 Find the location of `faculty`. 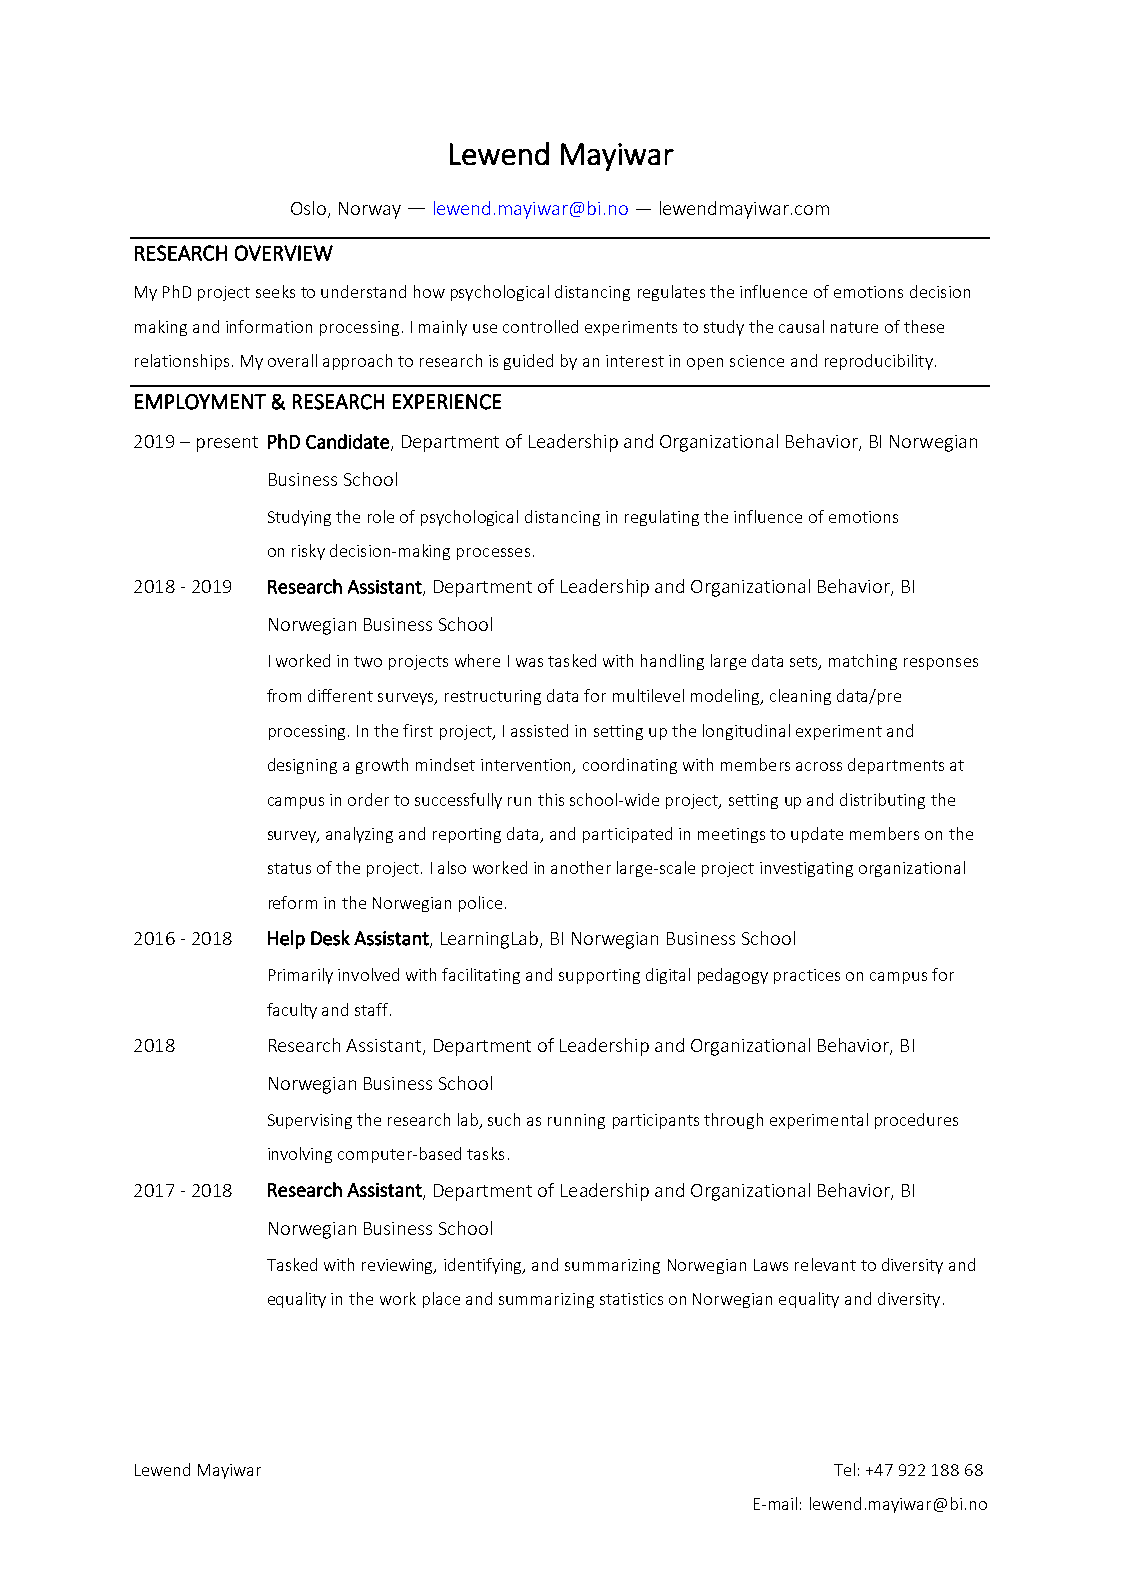

faculty is located at coordinates (292, 1011).
